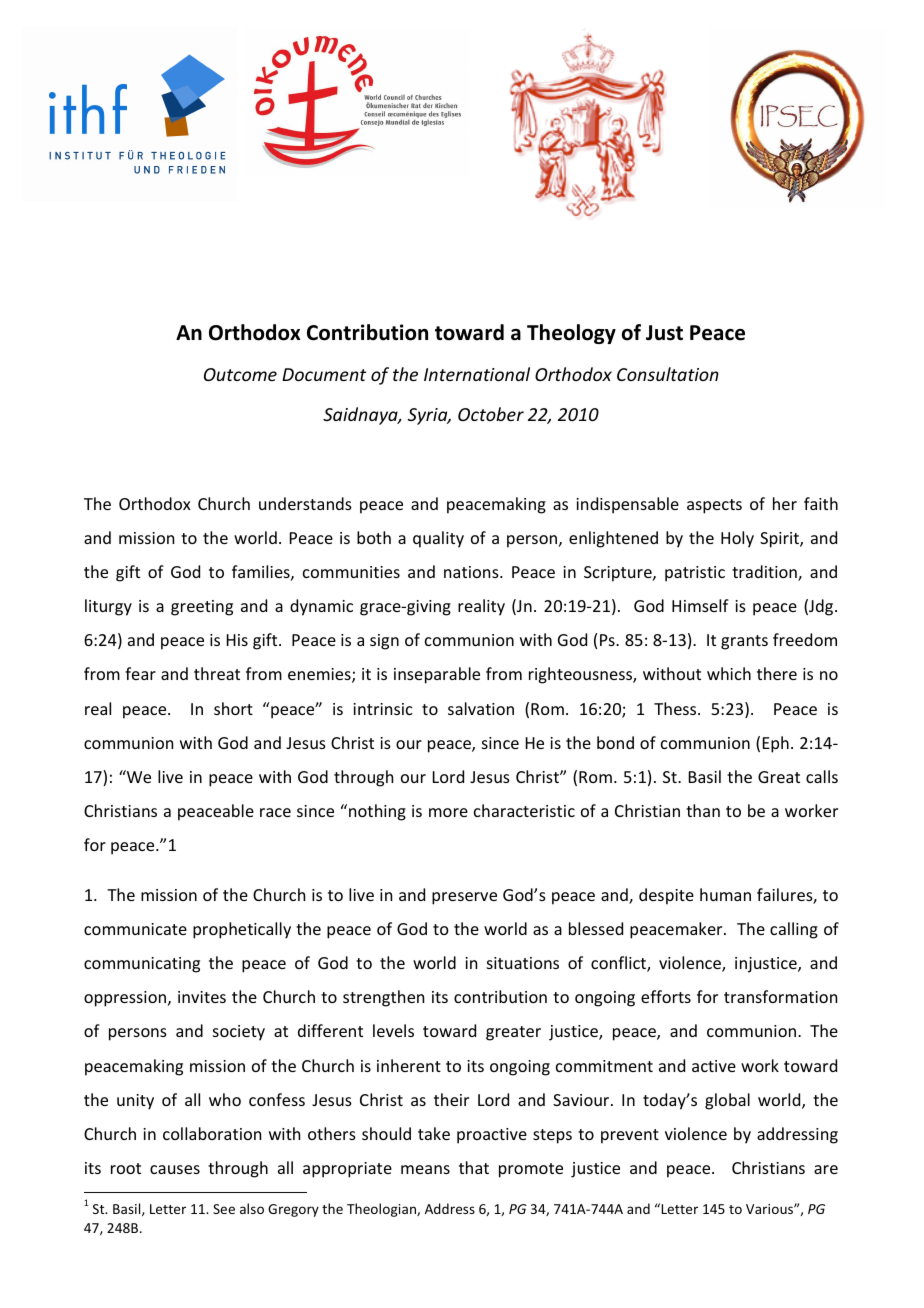 This screenshot has height=1308, width=924. What do you see at coordinates (240, 374) in the screenshot?
I see `Outcome` at bounding box center [240, 374].
